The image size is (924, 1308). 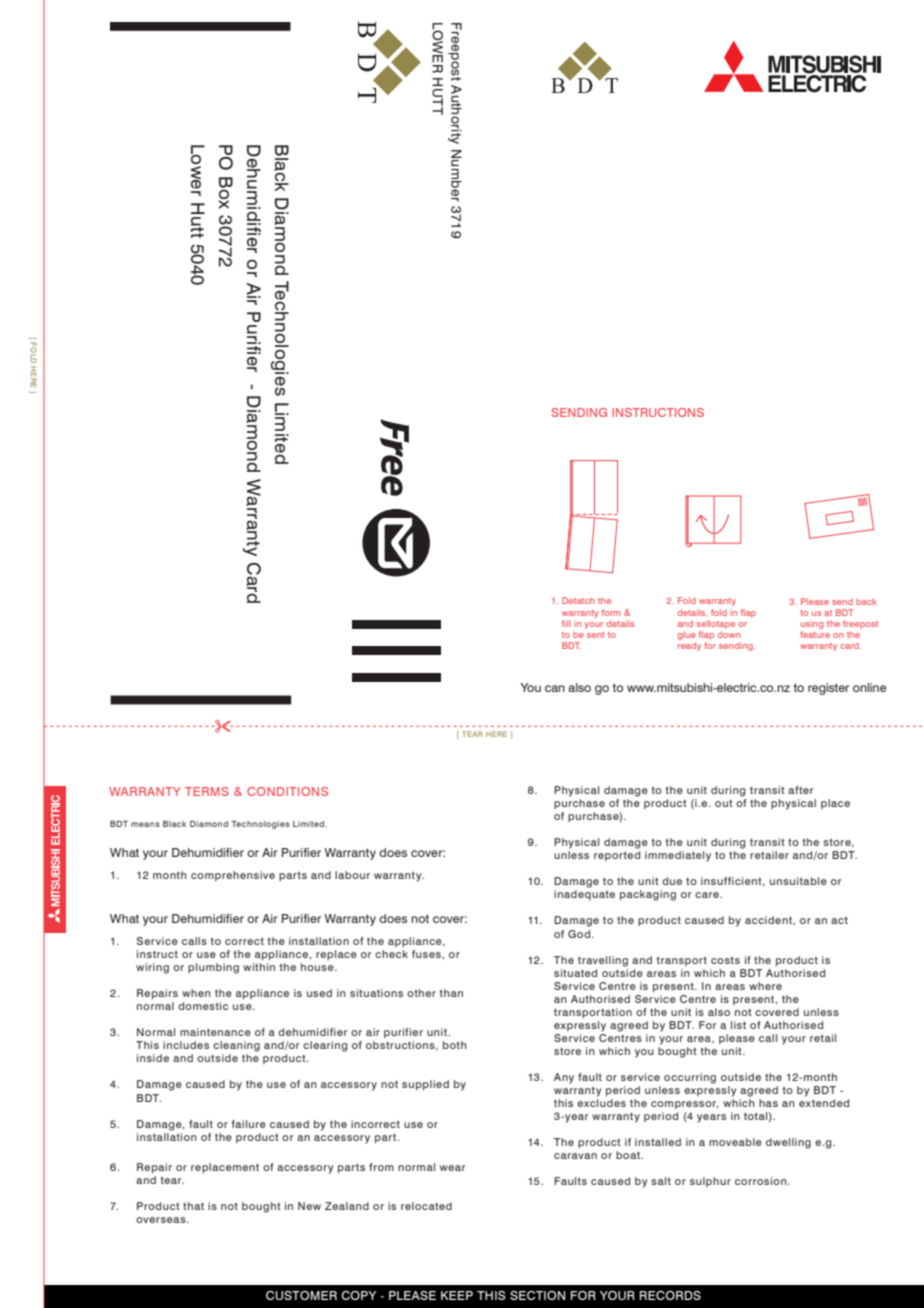 What do you see at coordinates (233, 876) in the page?
I see `comprehensive` at bounding box center [233, 876].
